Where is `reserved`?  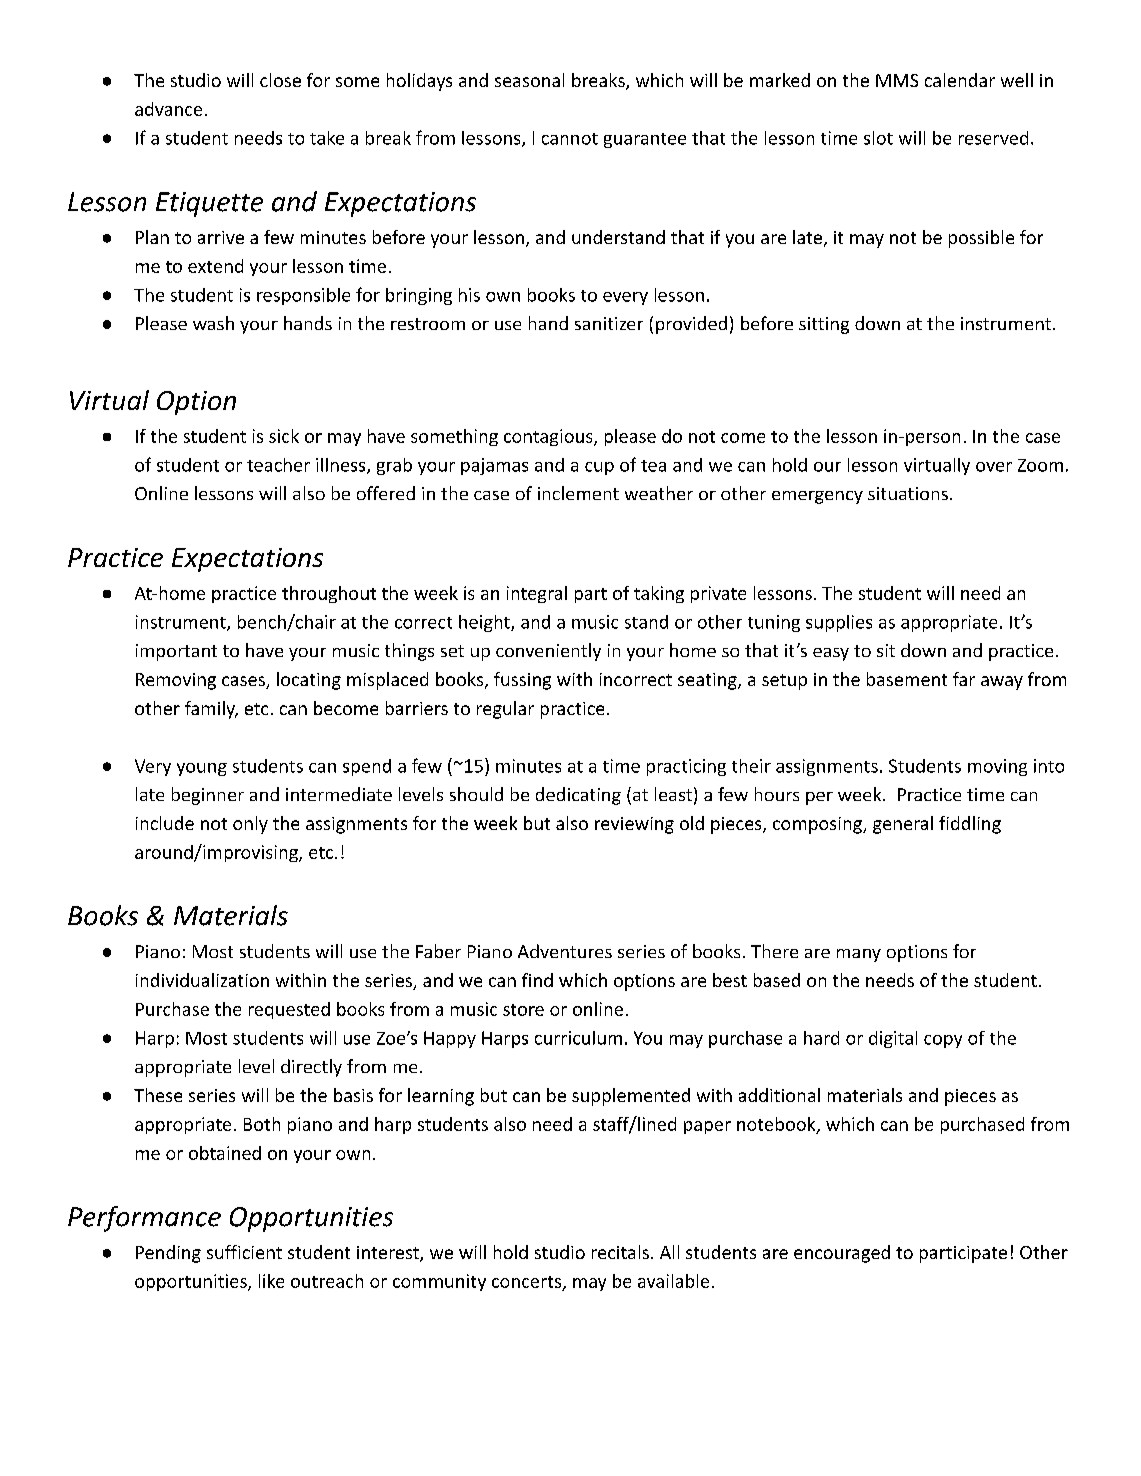 reserved is located at coordinates (993, 138).
